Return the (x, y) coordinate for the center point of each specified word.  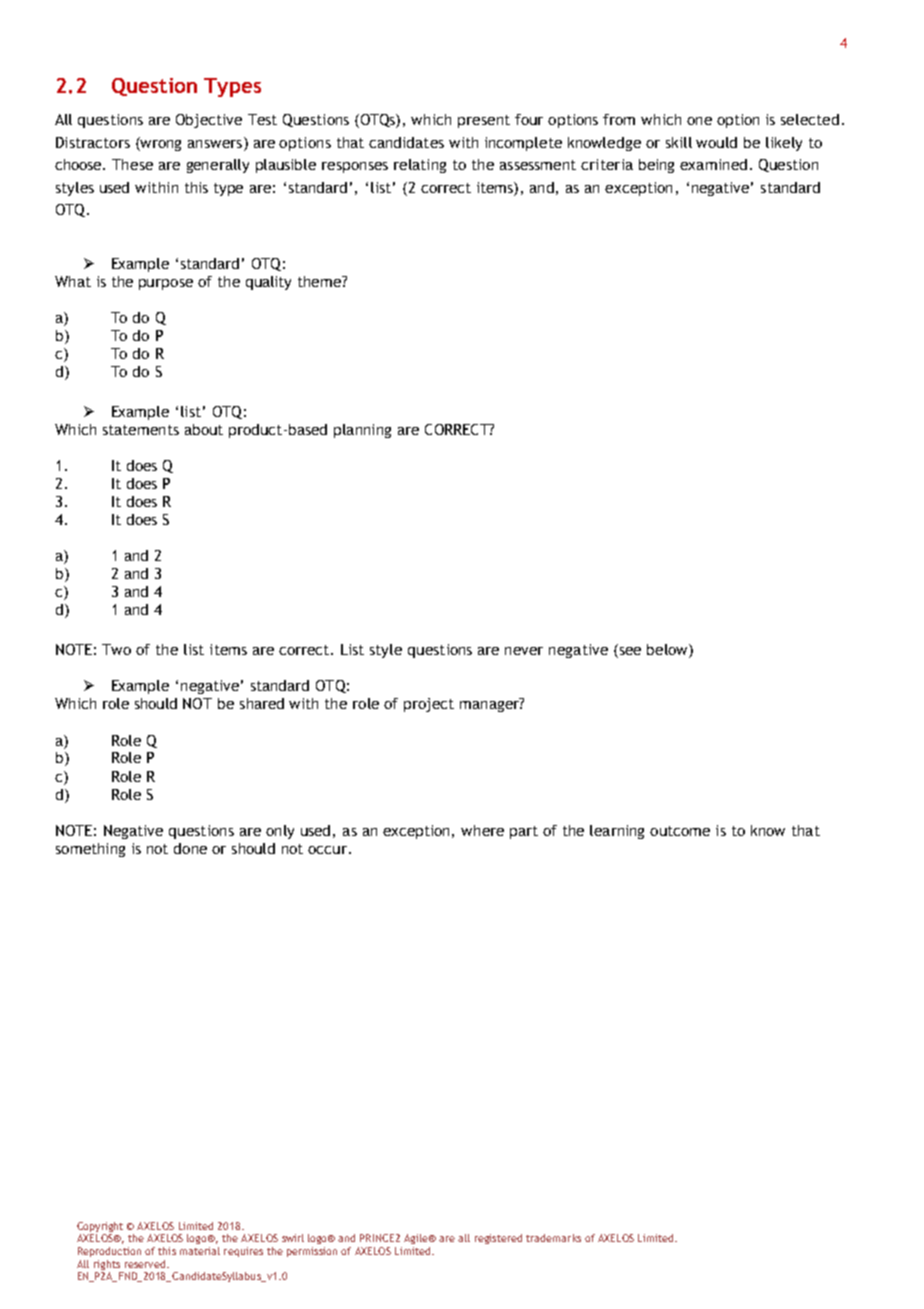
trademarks (553, 1238)
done (190, 848)
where (482, 830)
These (132, 164)
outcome (680, 831)
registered (498, 1239)
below (668, 651)
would (716, 142)
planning (362, 431)
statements (141, 430)
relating (420, 166)
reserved (145, 1264)
